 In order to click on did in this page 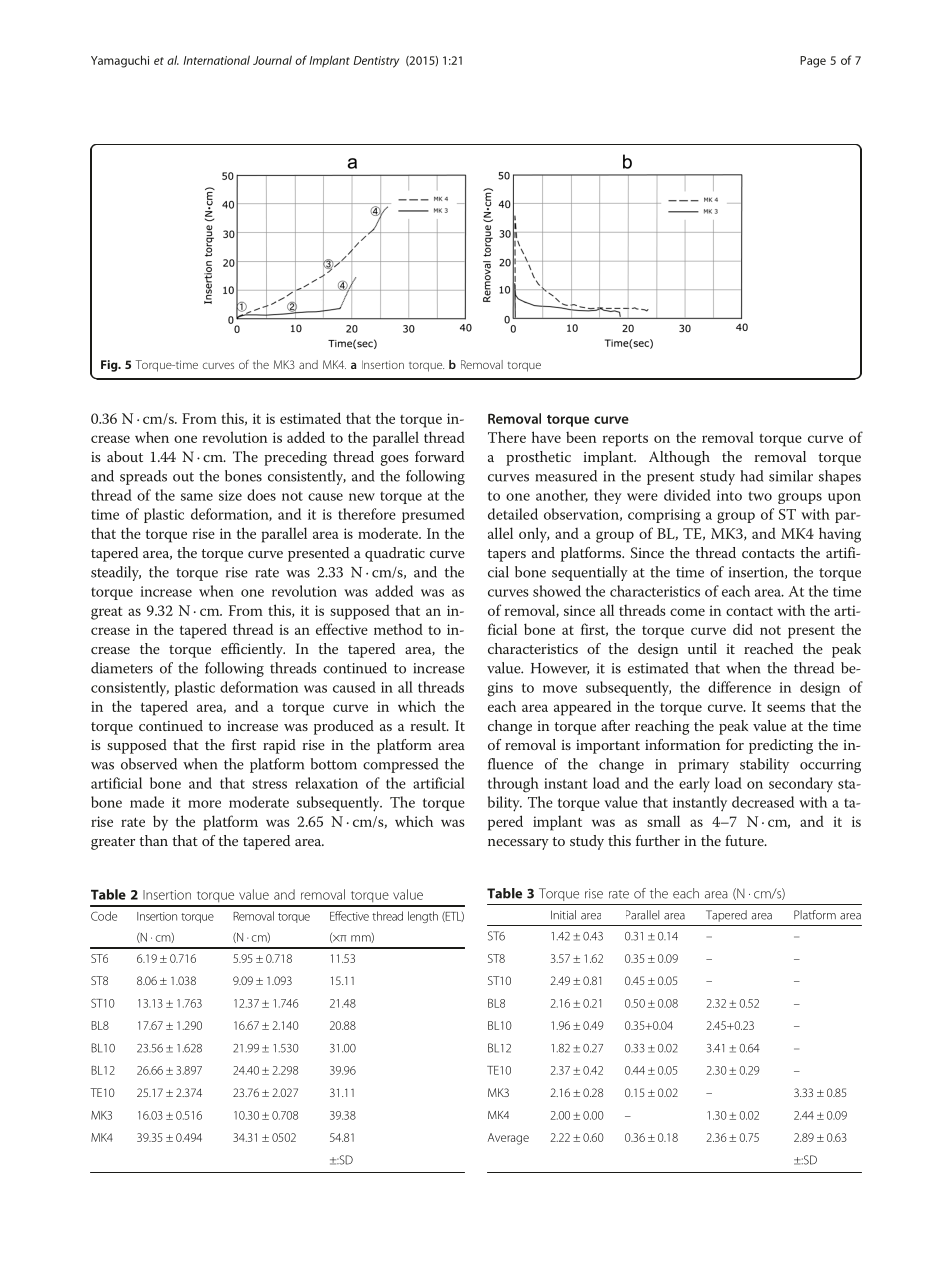, I will do `click(743, 629)`.
